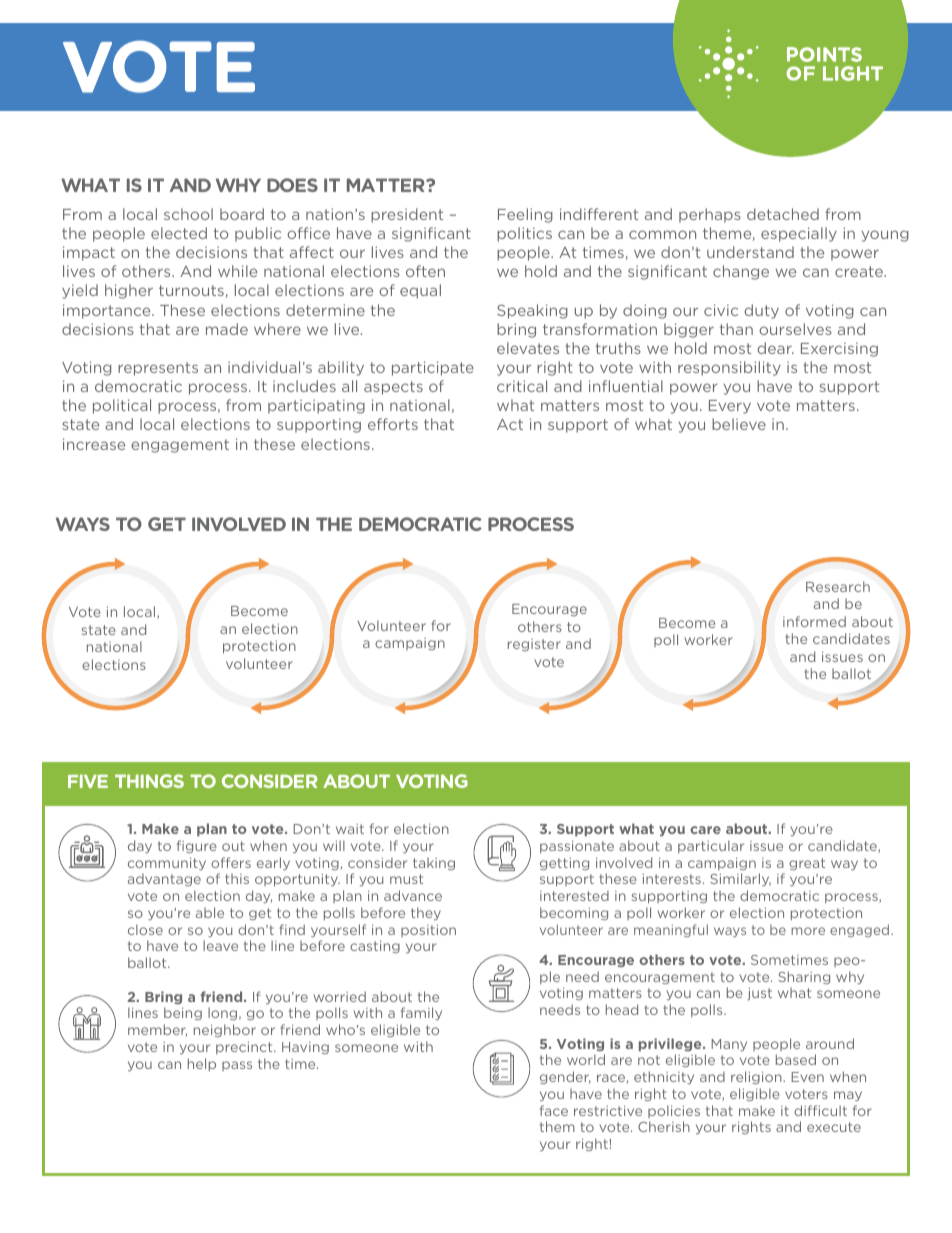 This document has height=1233, width=952. What do you see at coordinates (202, 1064) in the document?
I see `help` at bounding box center [202, 1064].
